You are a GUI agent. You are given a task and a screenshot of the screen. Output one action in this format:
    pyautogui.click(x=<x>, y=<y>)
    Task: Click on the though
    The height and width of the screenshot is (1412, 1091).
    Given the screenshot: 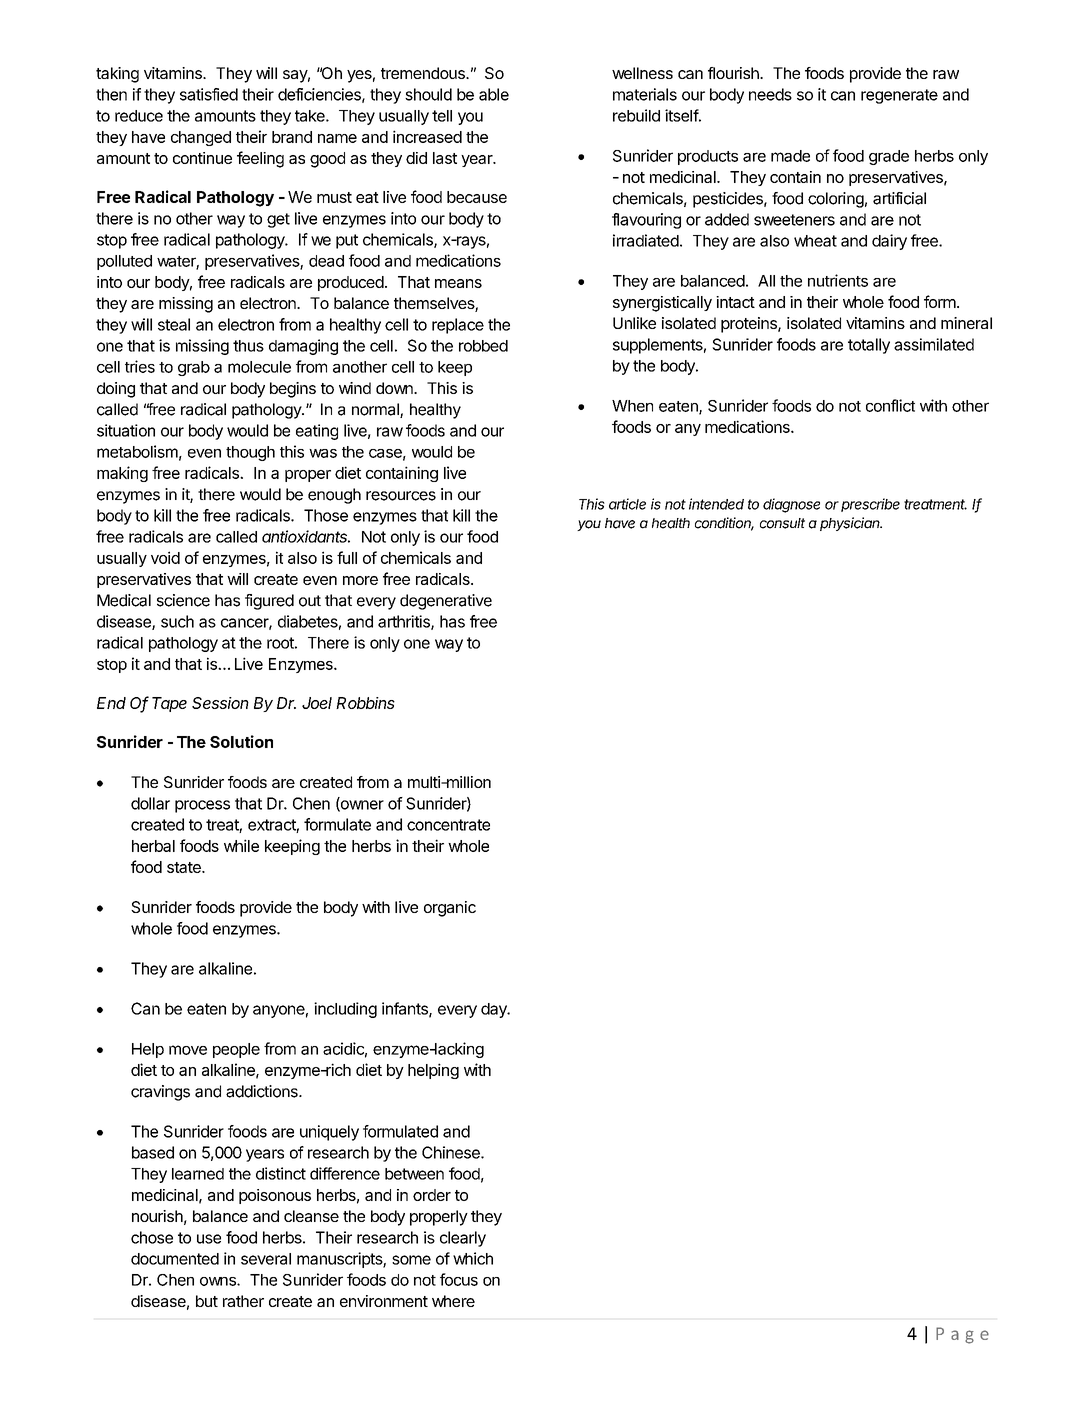 What is the action you would take?
    pyautogui.click(x=250, y=453)
